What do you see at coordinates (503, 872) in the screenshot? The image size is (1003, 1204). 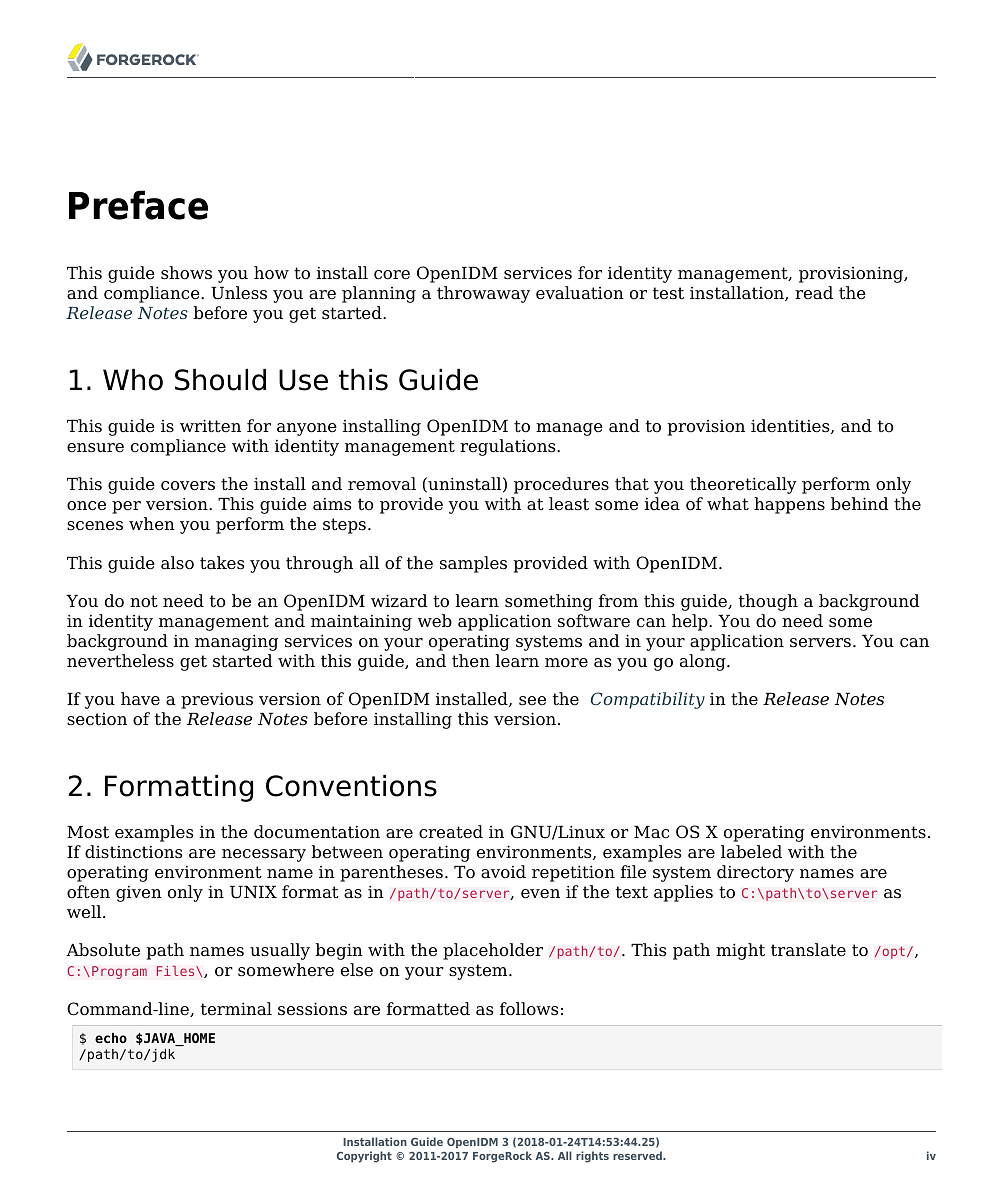 I see `avoid` at bounding box center [503, 872].
